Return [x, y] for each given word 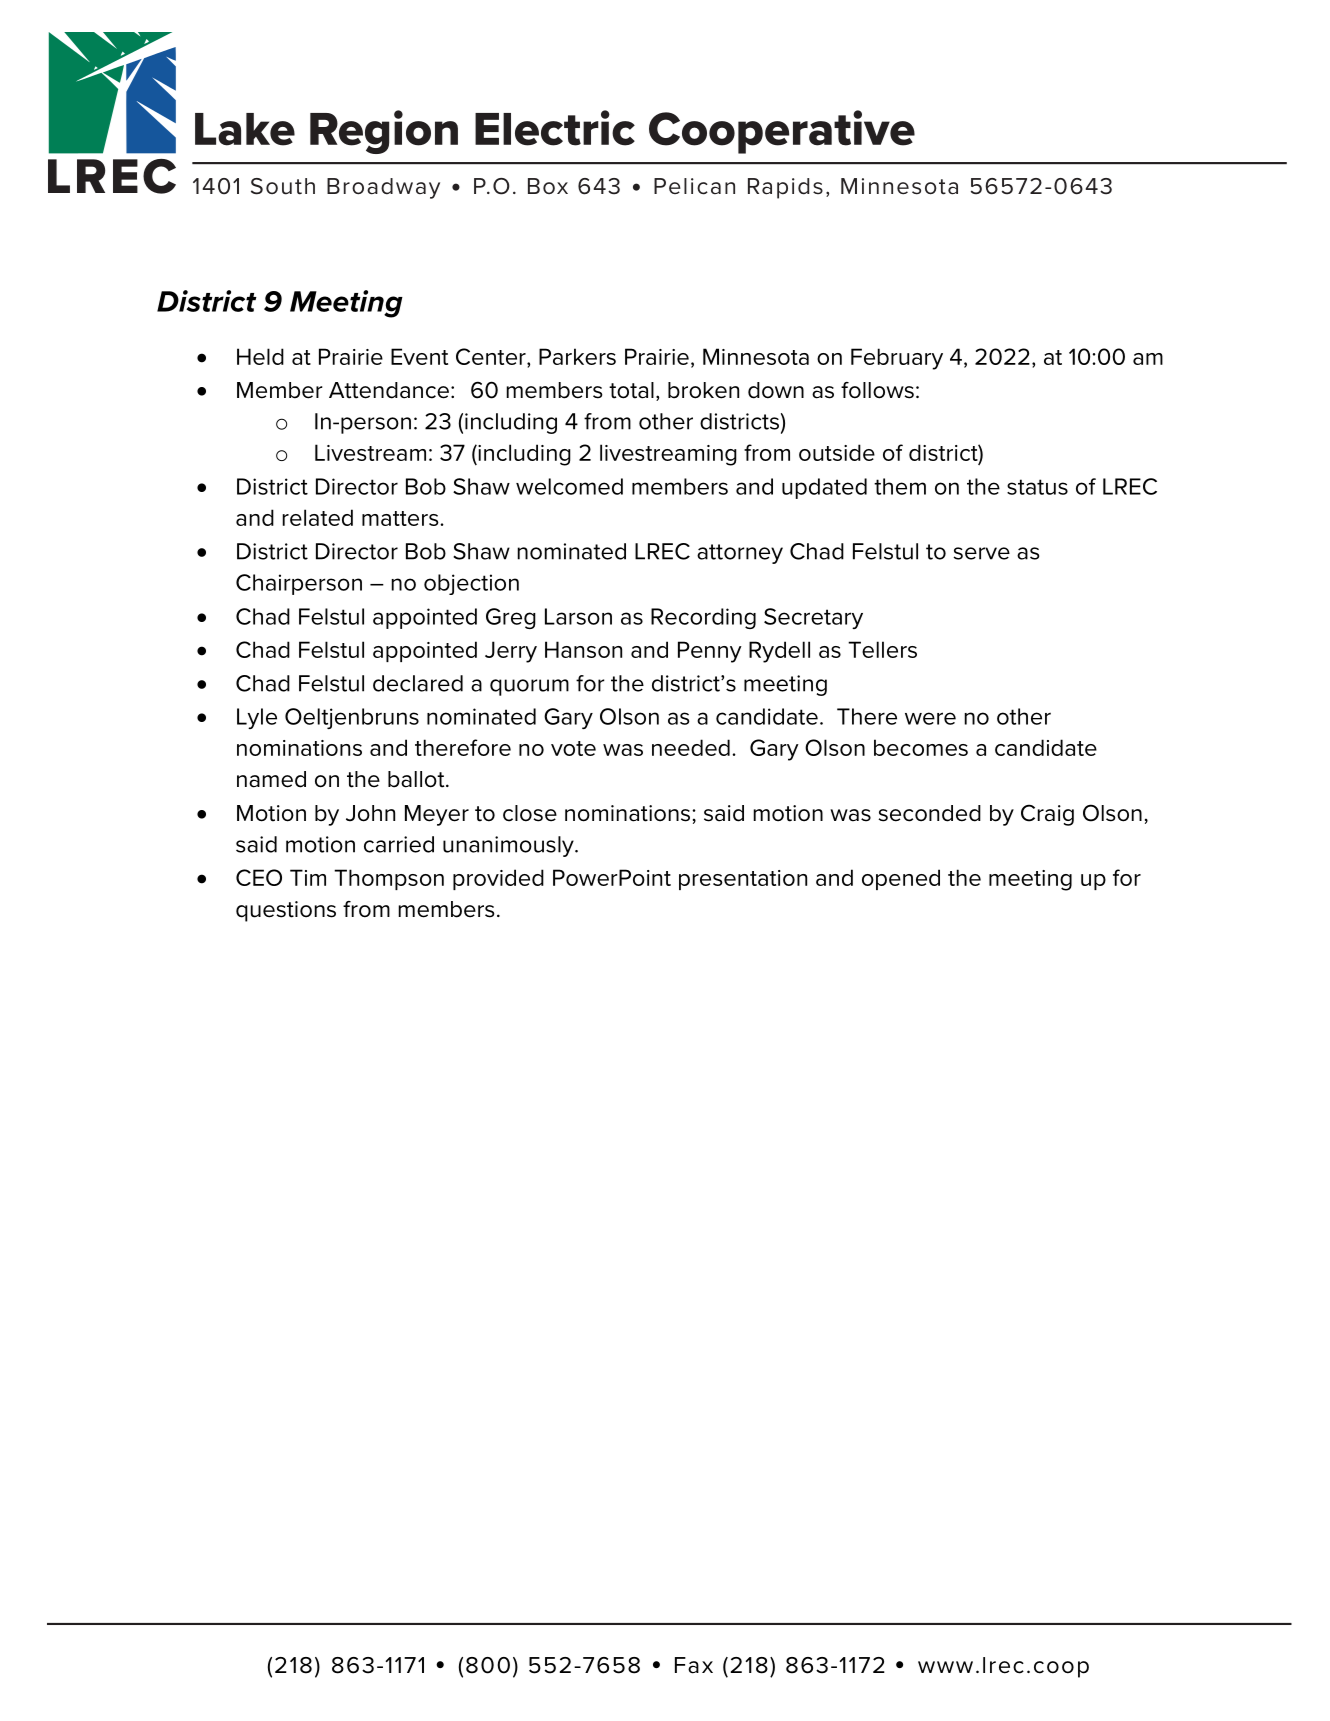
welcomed [569, 486]
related [317, 517]
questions [286, 911]
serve [981, 553]
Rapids [785, 188]
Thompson [389, 879]
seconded [929, 813]
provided [498, 879]
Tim [308, 877]
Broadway [383, 188]
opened [901, 879]
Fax [694, 1665]
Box [548, 186]
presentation [743, 880]
